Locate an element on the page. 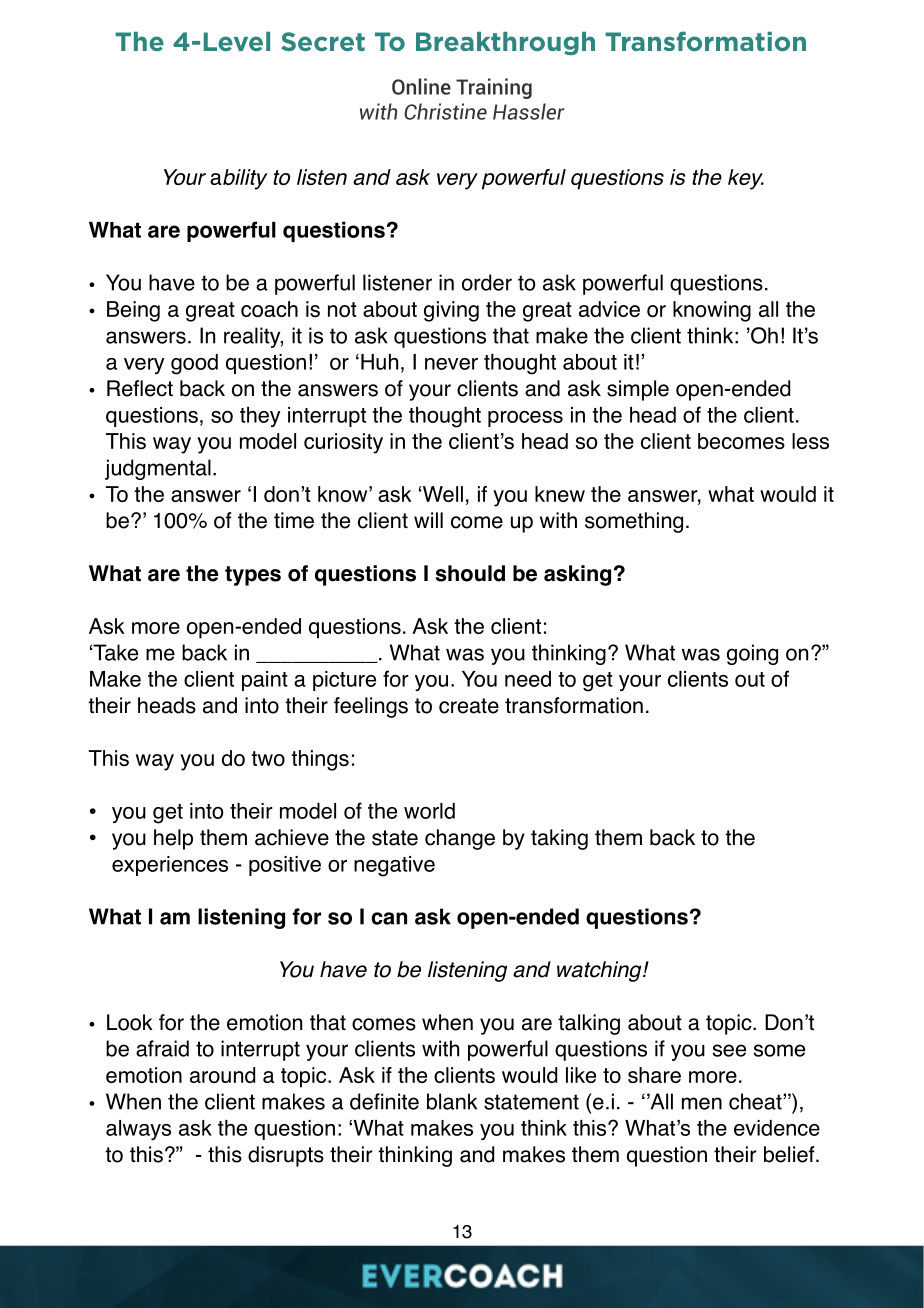  should is located at coordinates (470, 573).
